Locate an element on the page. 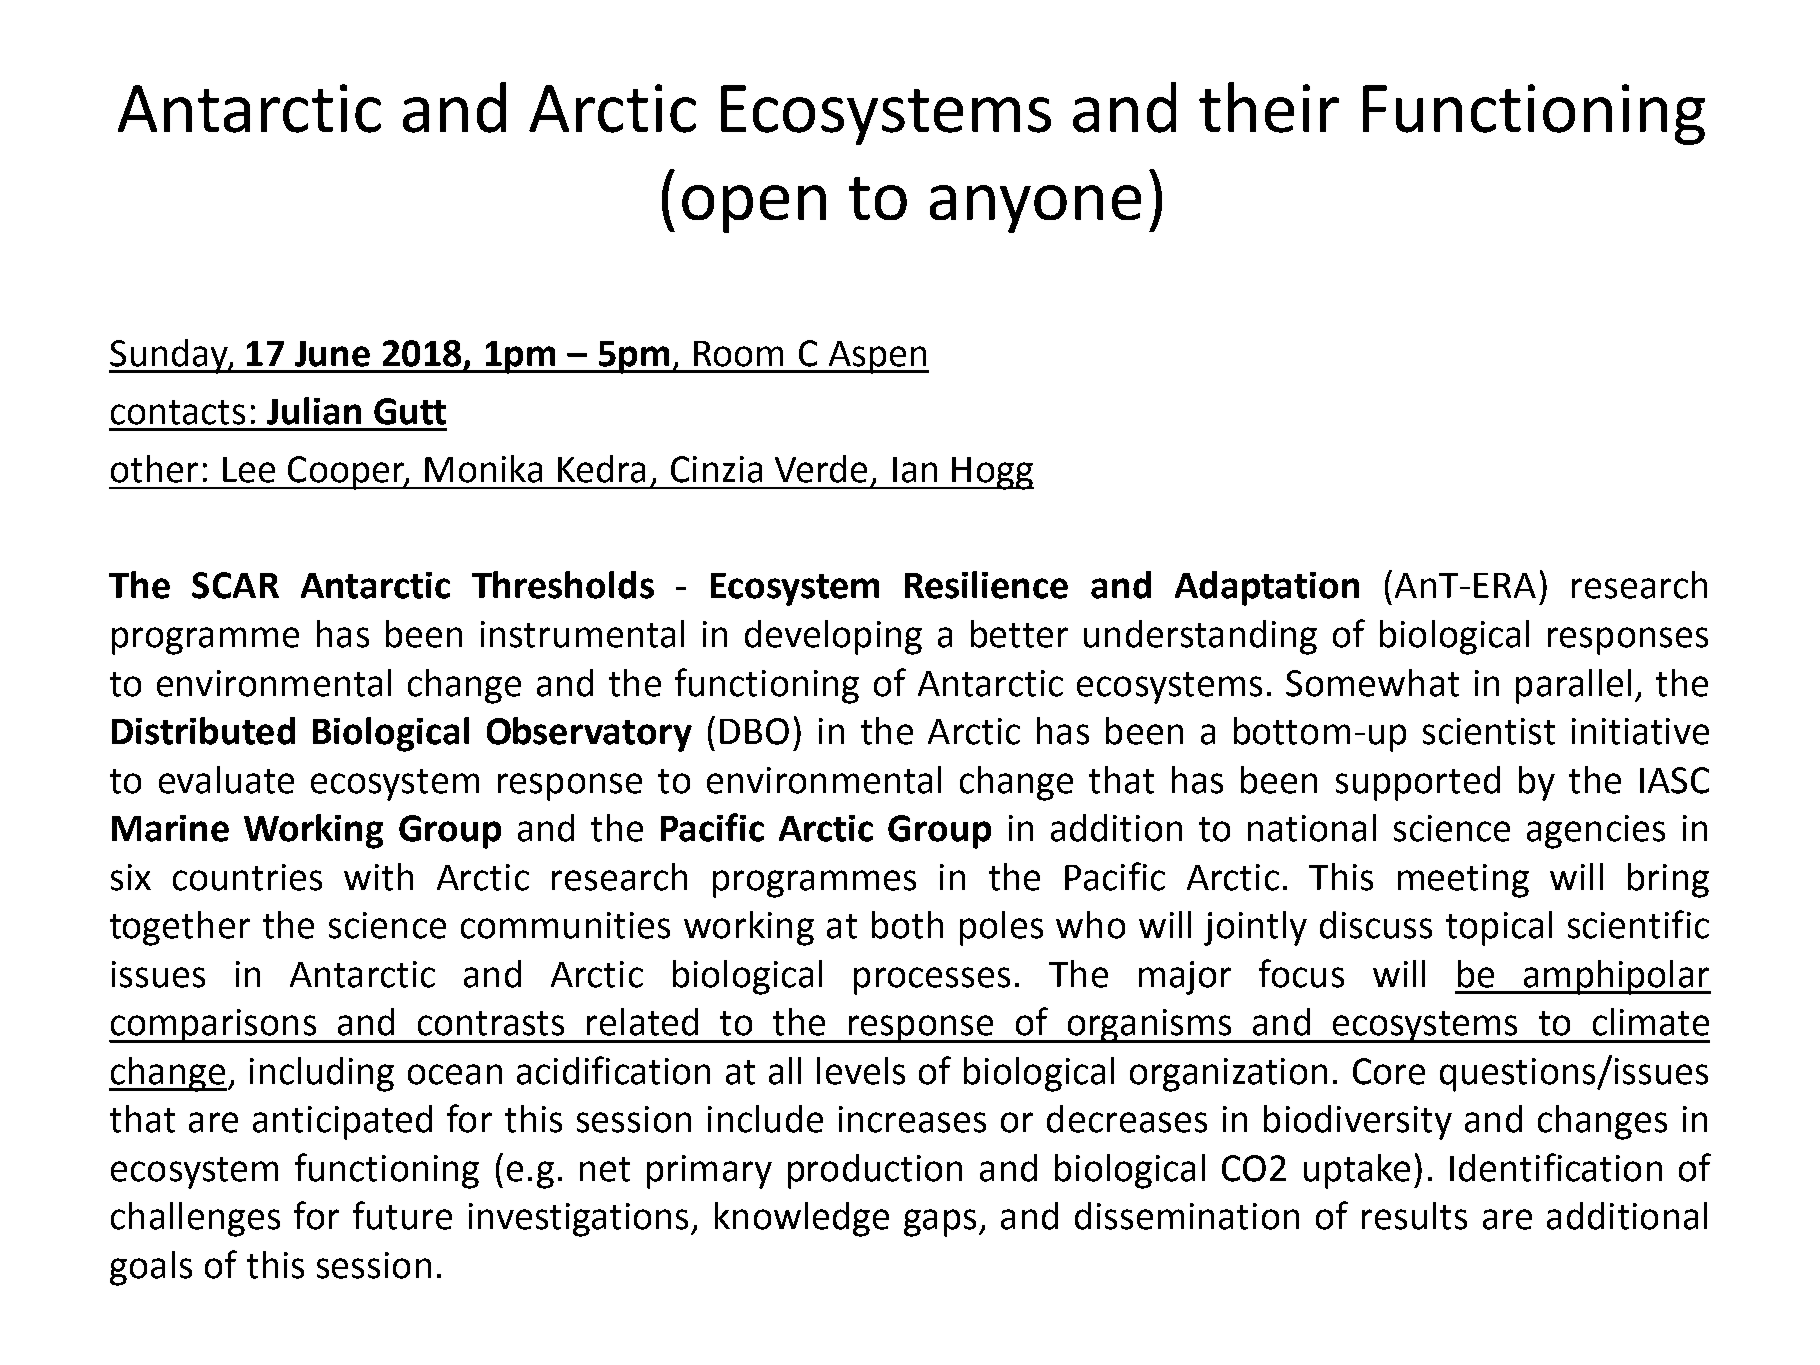  Julian is located at coordinates (314, 411).
